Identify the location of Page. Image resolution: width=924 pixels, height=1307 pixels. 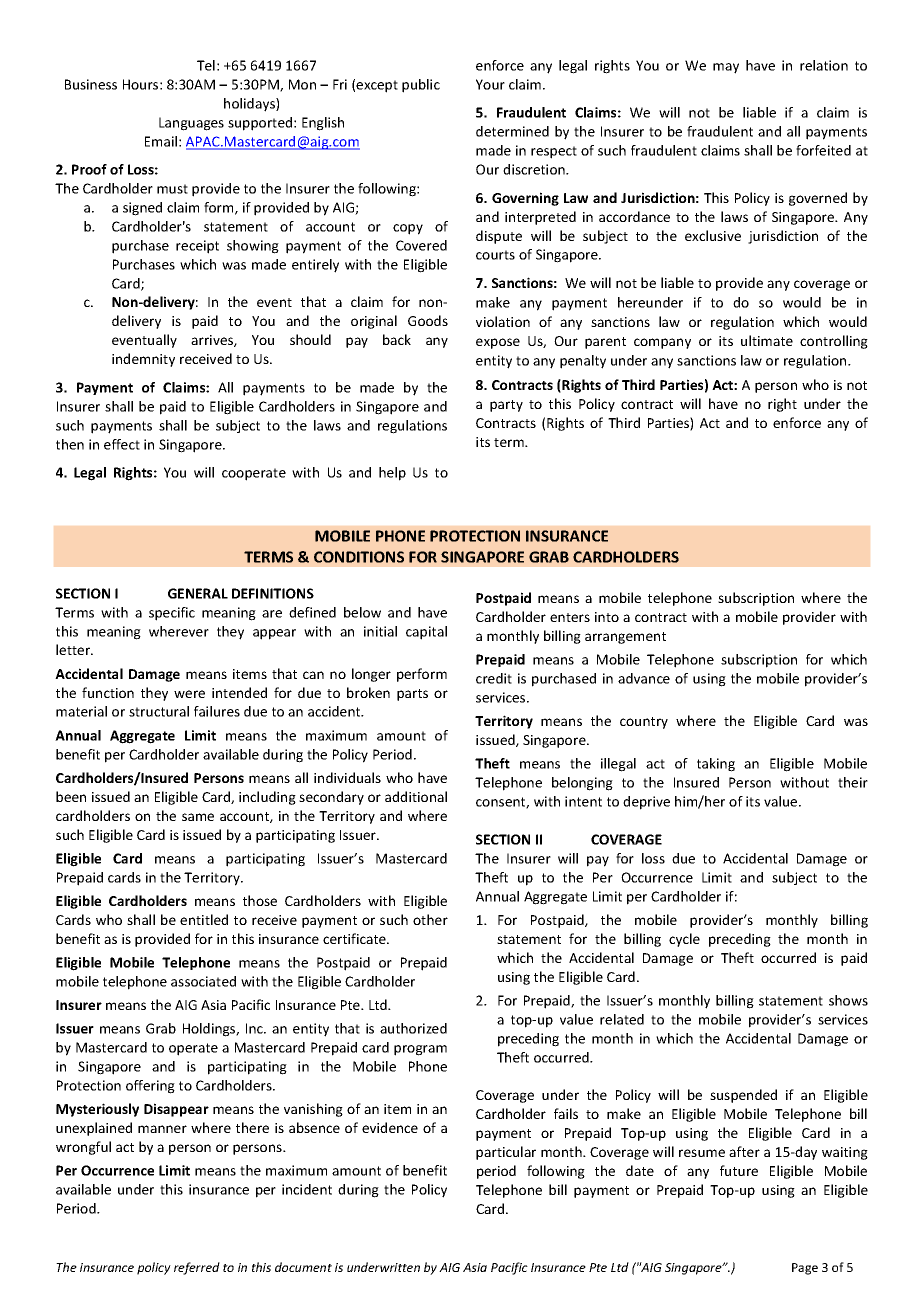
(805, 1269).
